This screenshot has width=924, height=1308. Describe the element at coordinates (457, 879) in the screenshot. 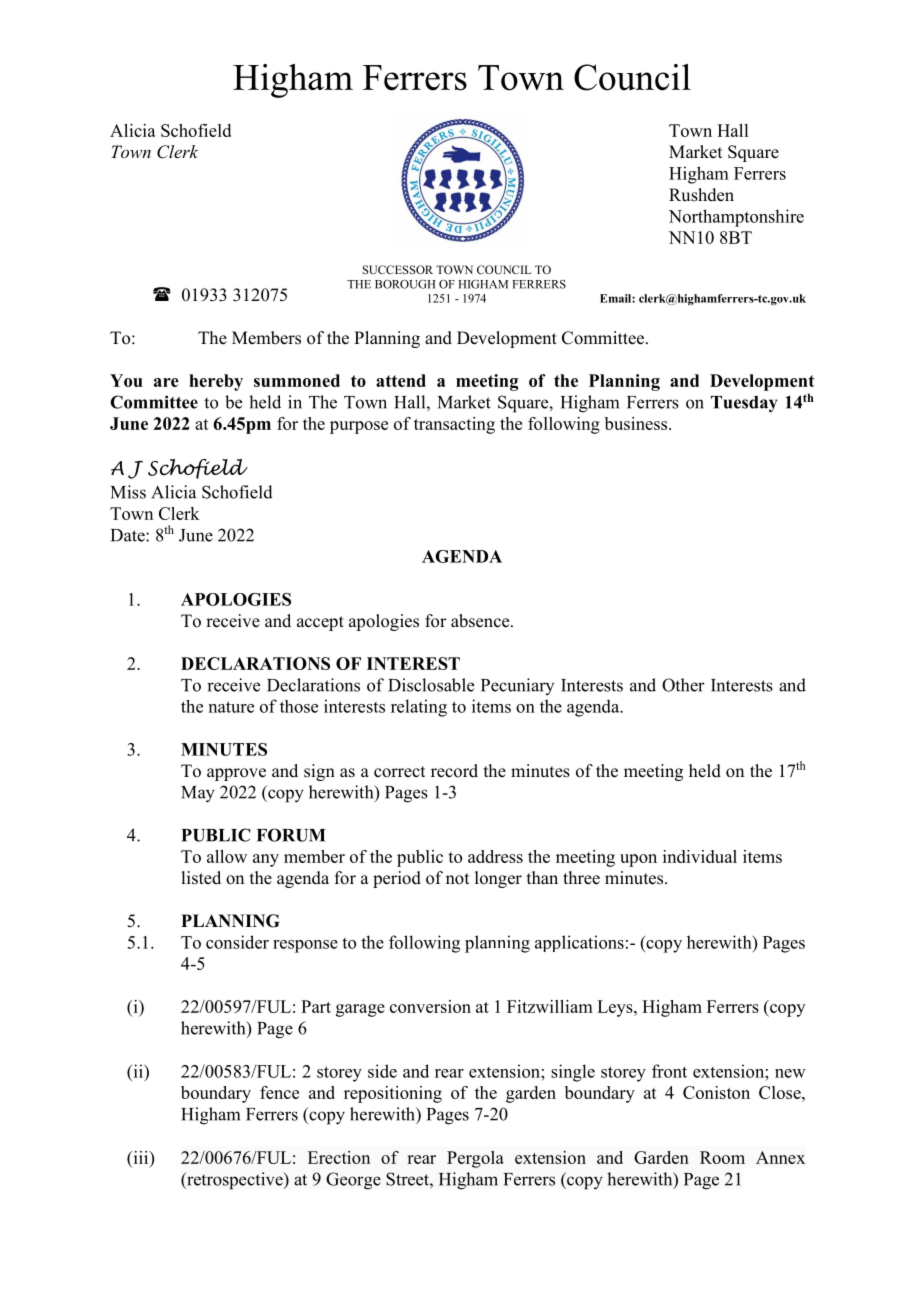

I see `not` at that location.
